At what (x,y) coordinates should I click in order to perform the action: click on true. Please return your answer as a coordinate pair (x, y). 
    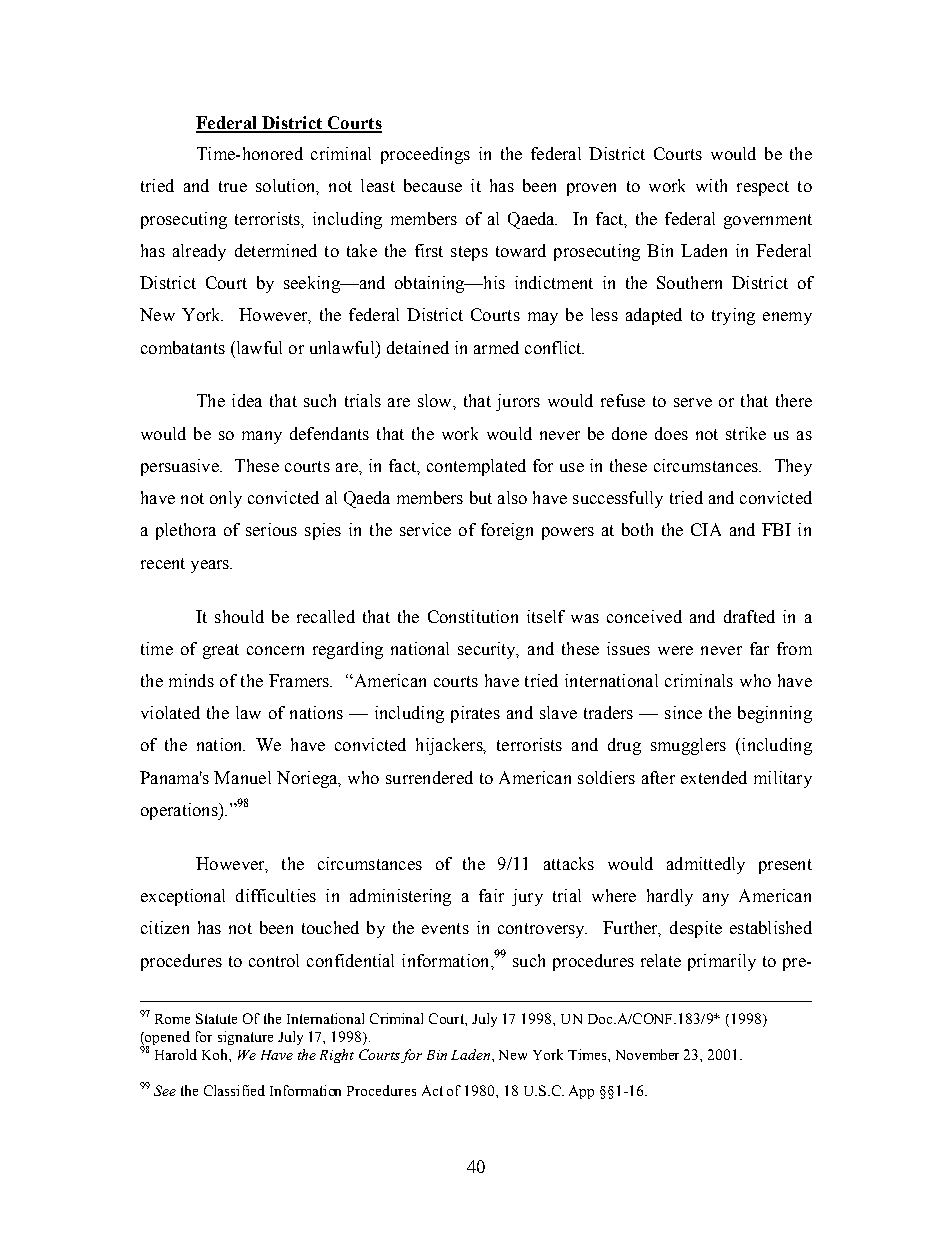
    Looking at the image, I should click on (233, 186).
